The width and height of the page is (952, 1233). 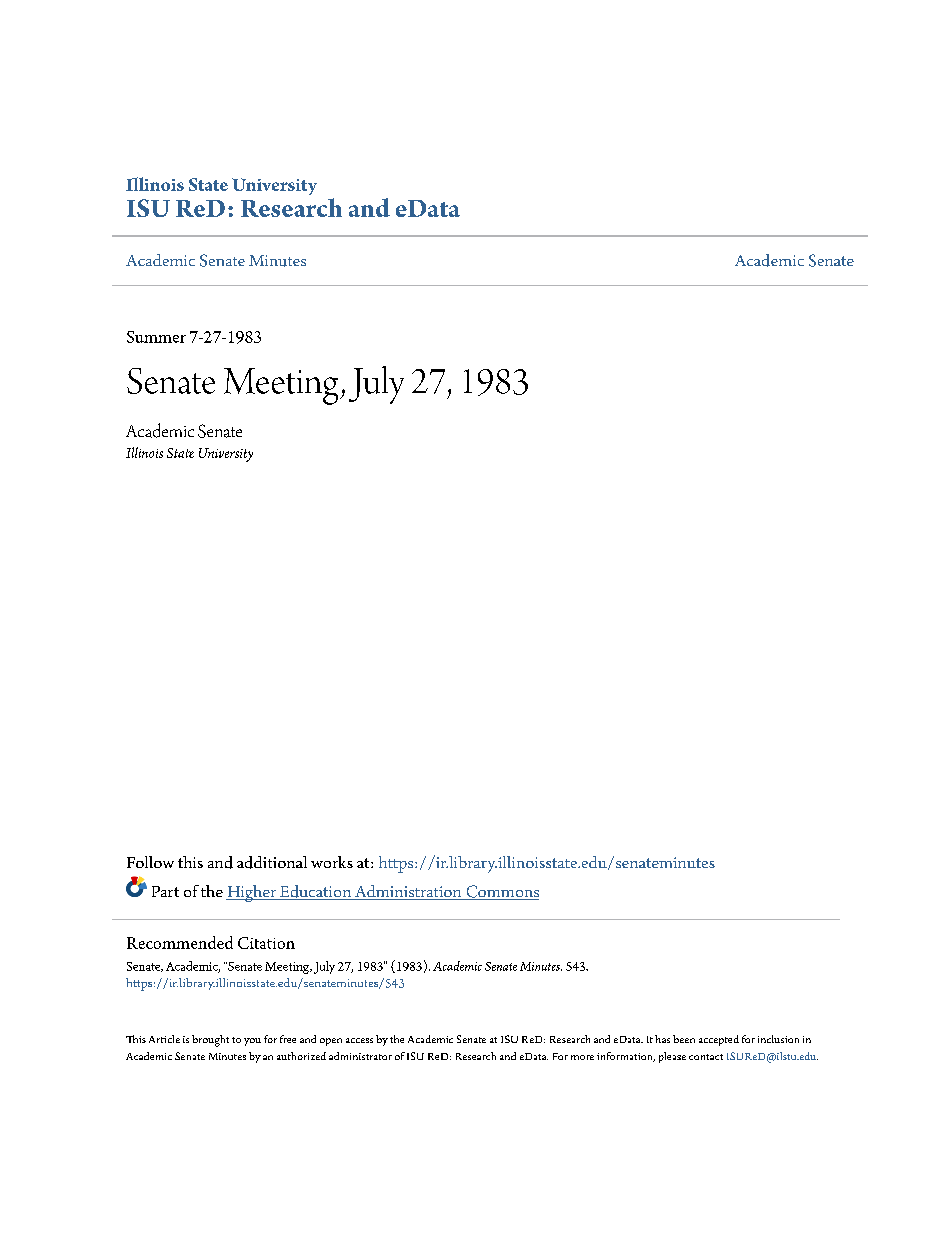 I want to click on additional, so click(x=272, y=862).
